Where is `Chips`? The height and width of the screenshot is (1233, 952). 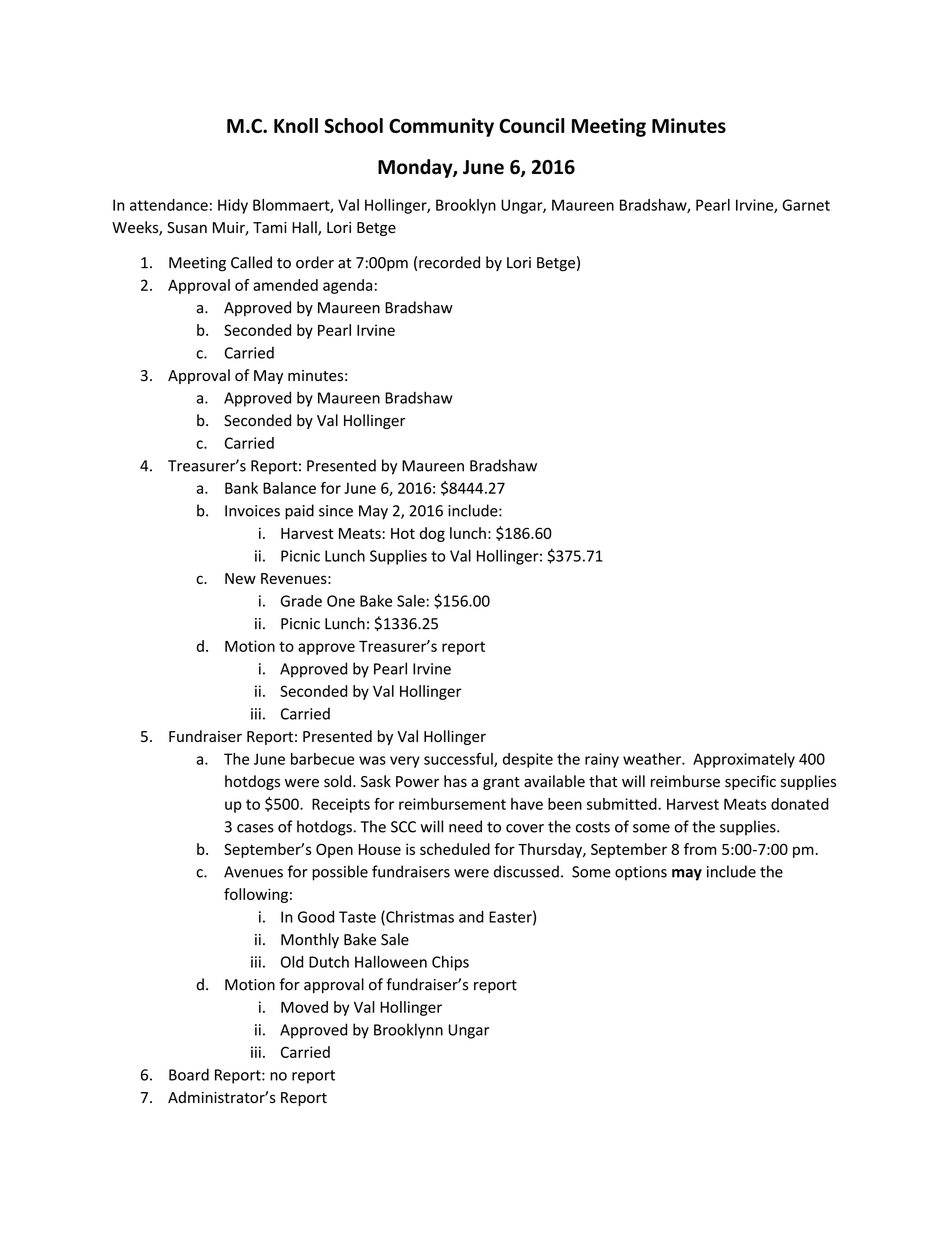
Chips is located at coordinates (450, 963).
